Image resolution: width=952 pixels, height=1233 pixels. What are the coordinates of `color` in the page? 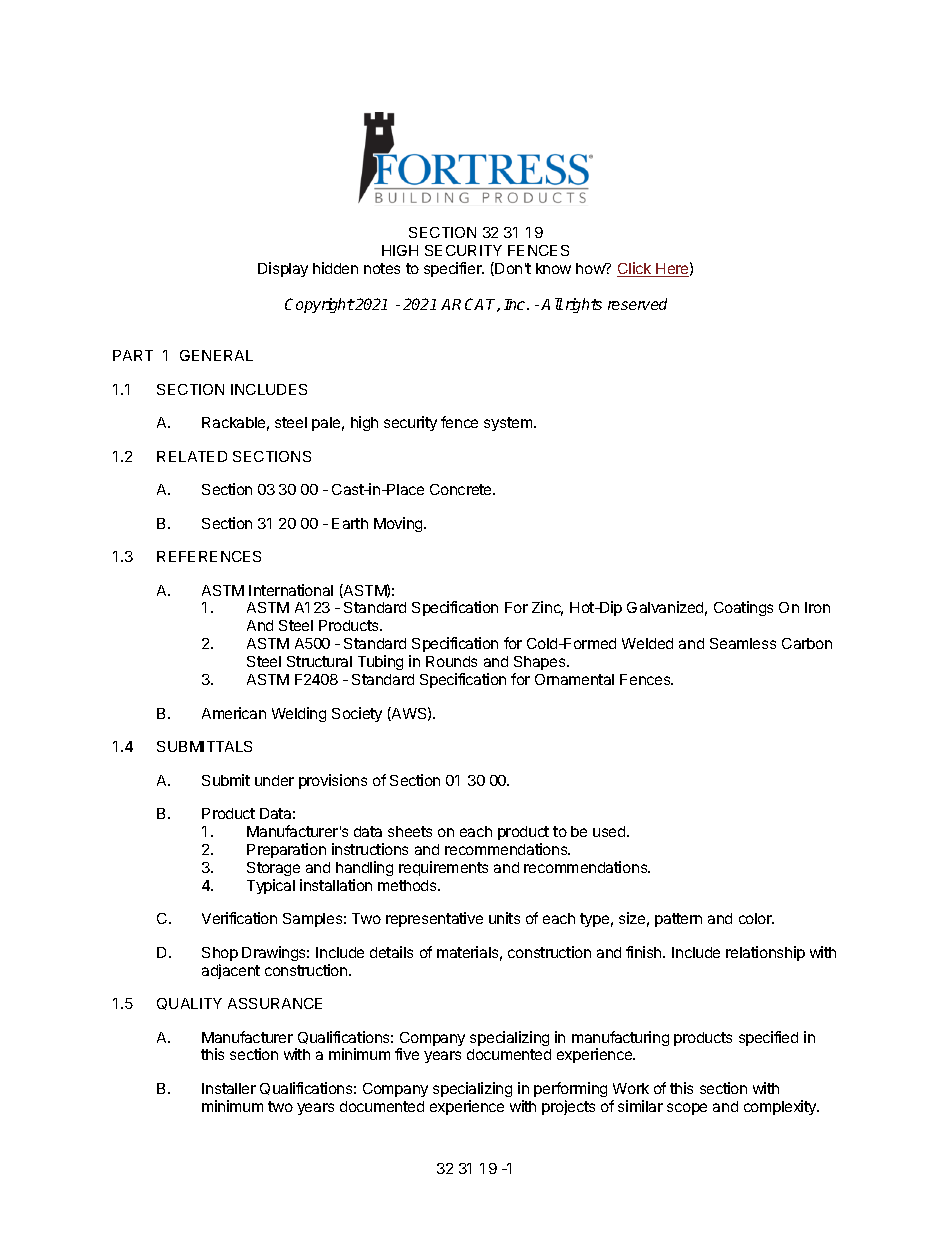 It's located at (756, 918).
